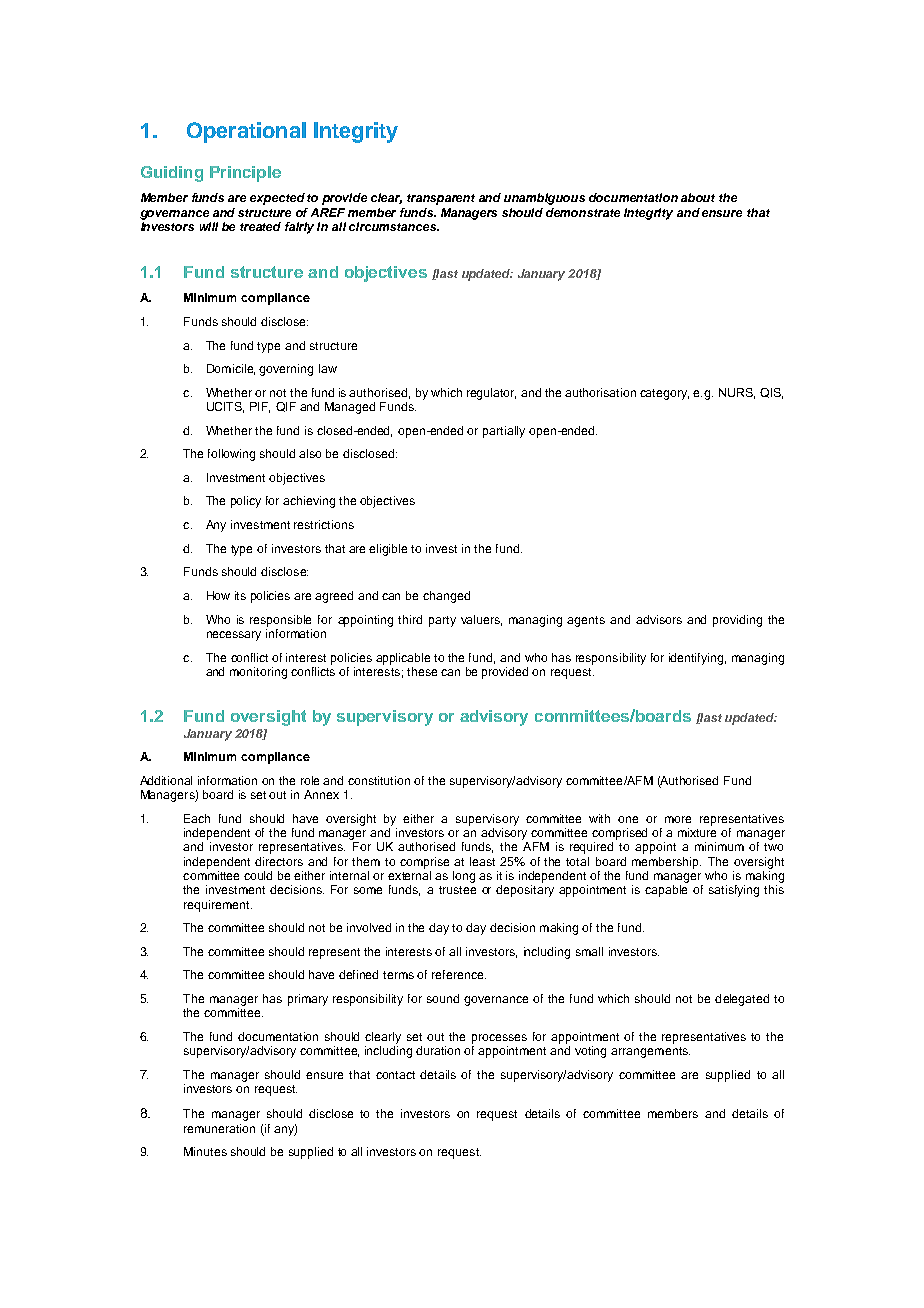 The image size is (924, 1308). I want to click on duration, so click(438, 1050).
